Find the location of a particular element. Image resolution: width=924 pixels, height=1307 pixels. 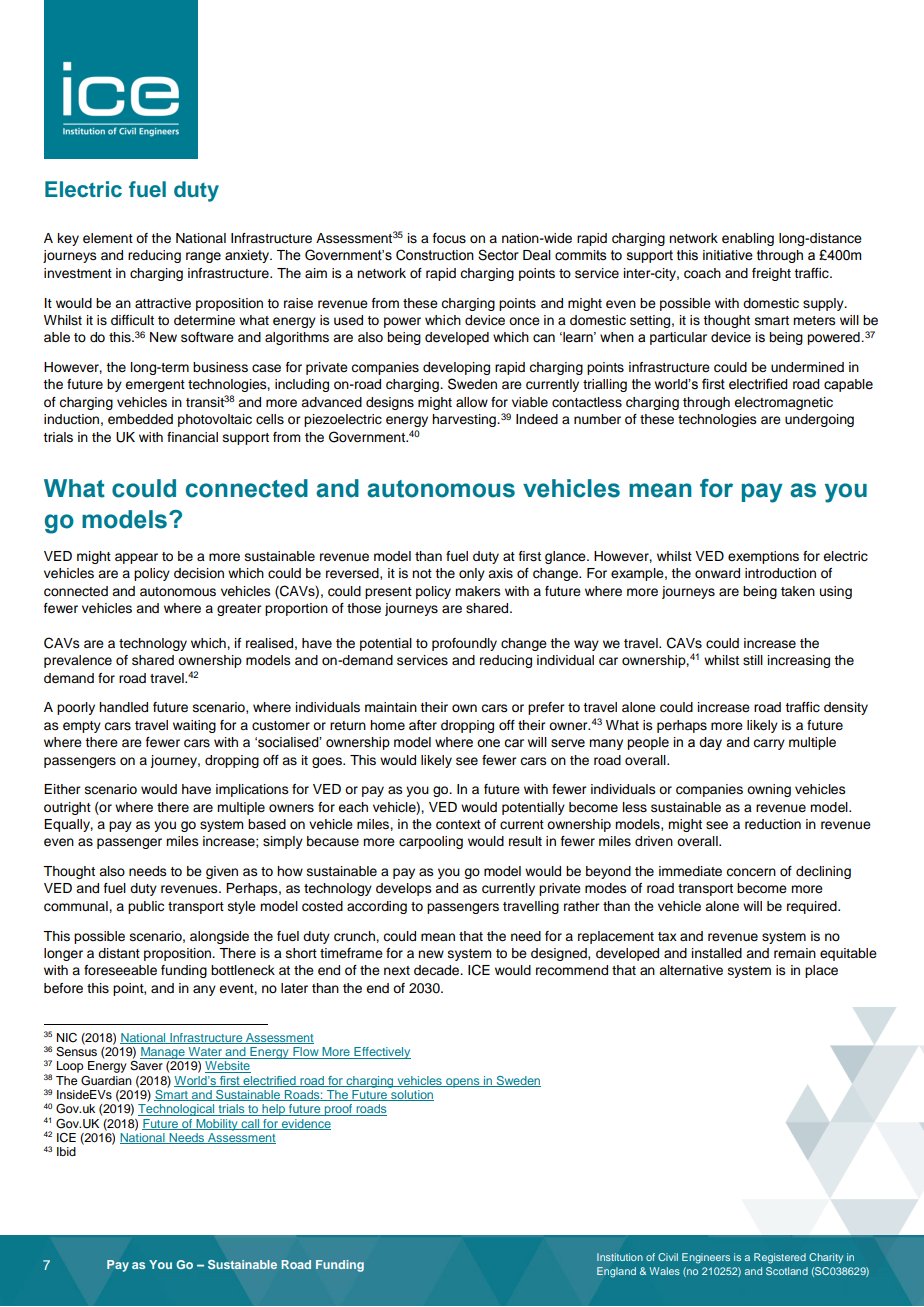

initiative is located at coordinates (728, 255).
